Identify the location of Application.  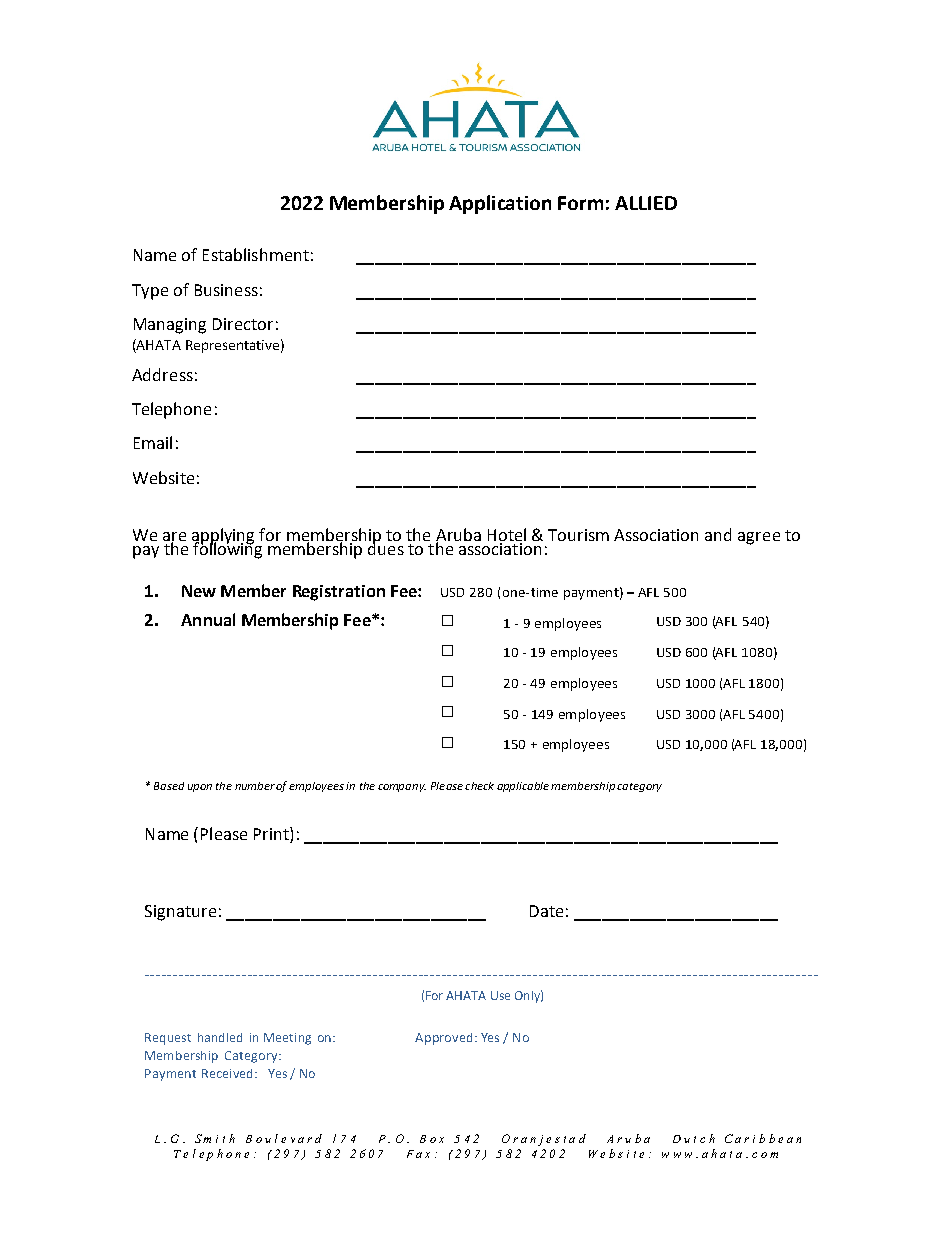
(500, 204).
